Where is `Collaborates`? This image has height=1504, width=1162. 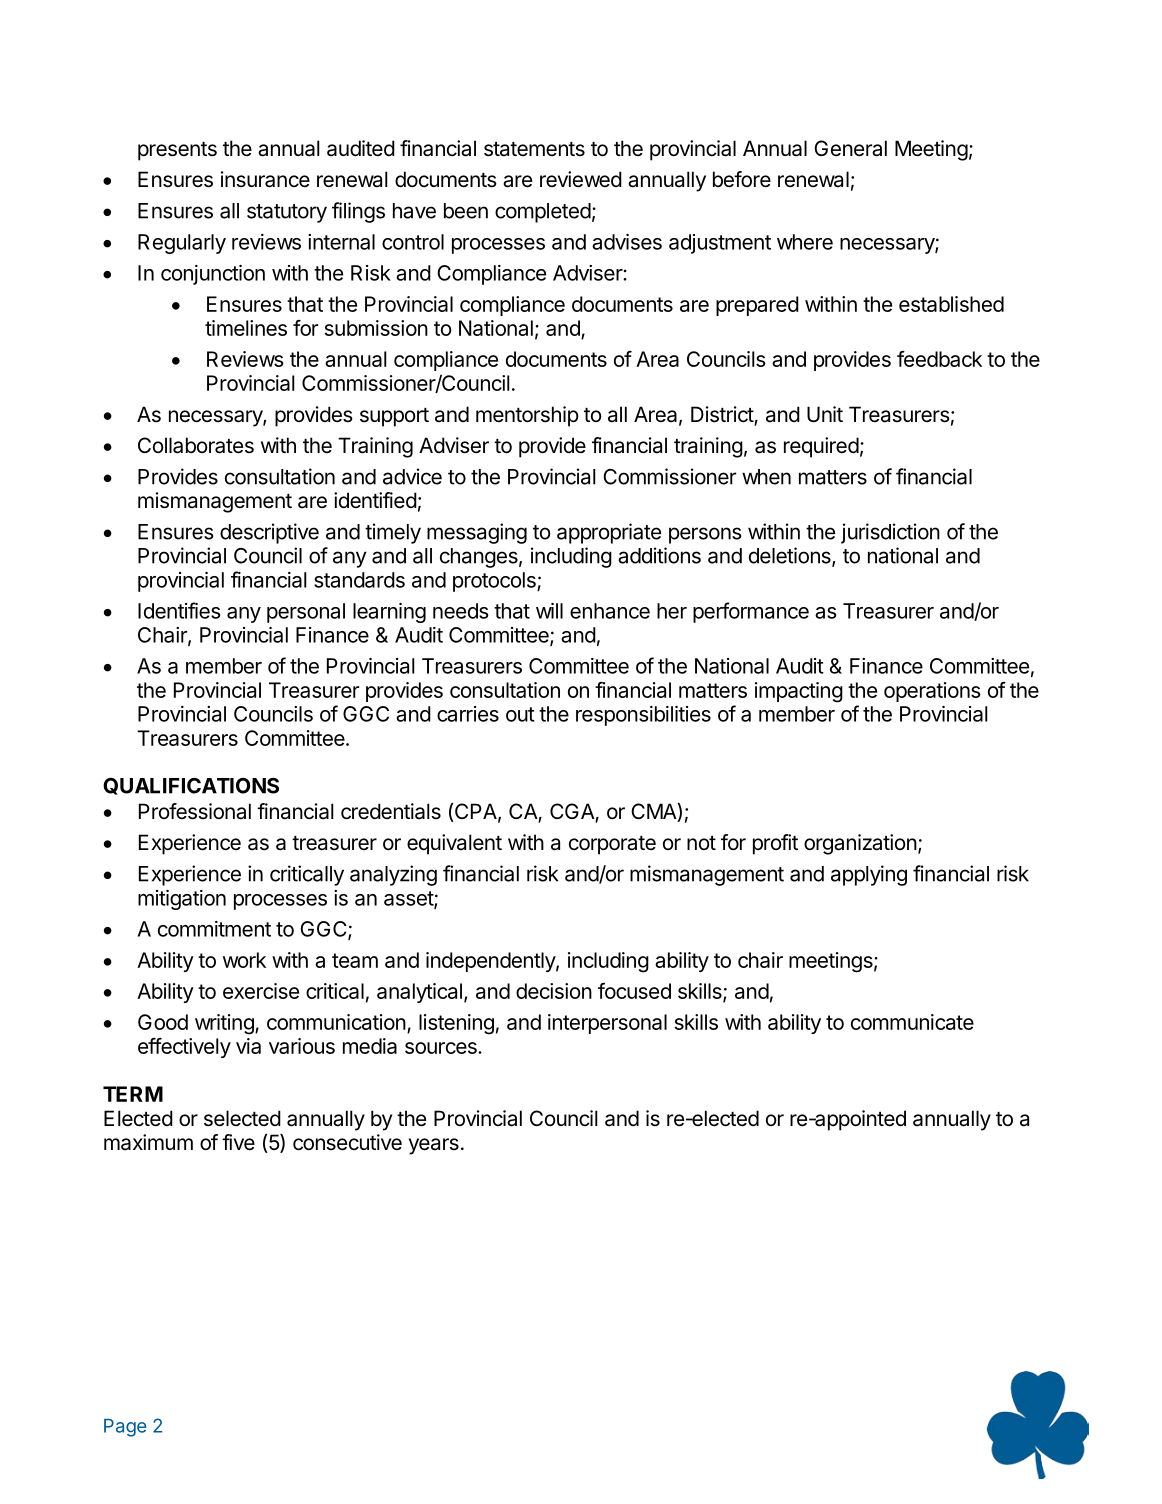 Collaborates is located at coordinates (196, 445).
